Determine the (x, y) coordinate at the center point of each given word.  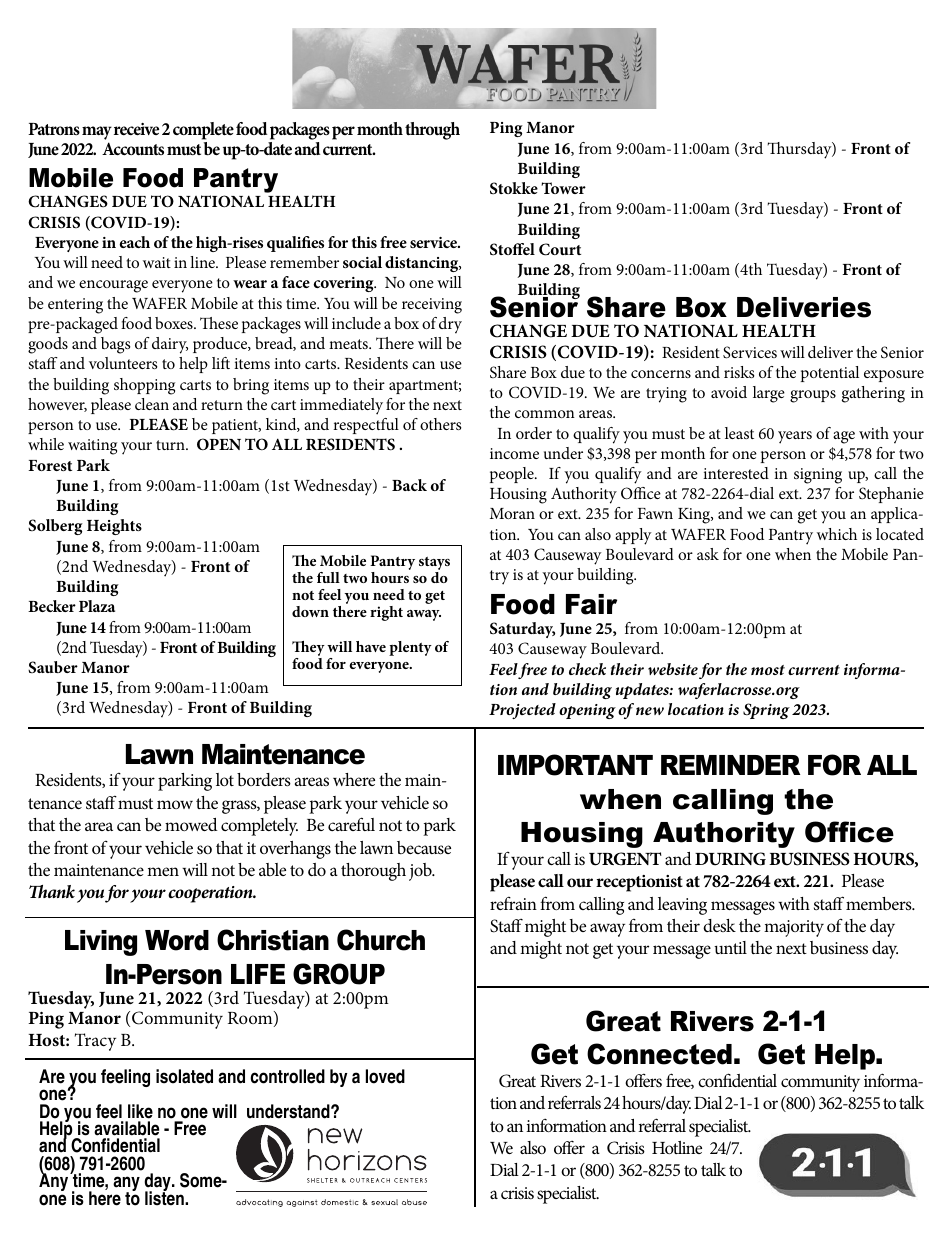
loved (385, 1076)
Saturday (522, 630)
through (432, 131)
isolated (184, 1076)
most (768, 670)
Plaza (97, 606)
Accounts (133, 148)
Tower (563, 188)
